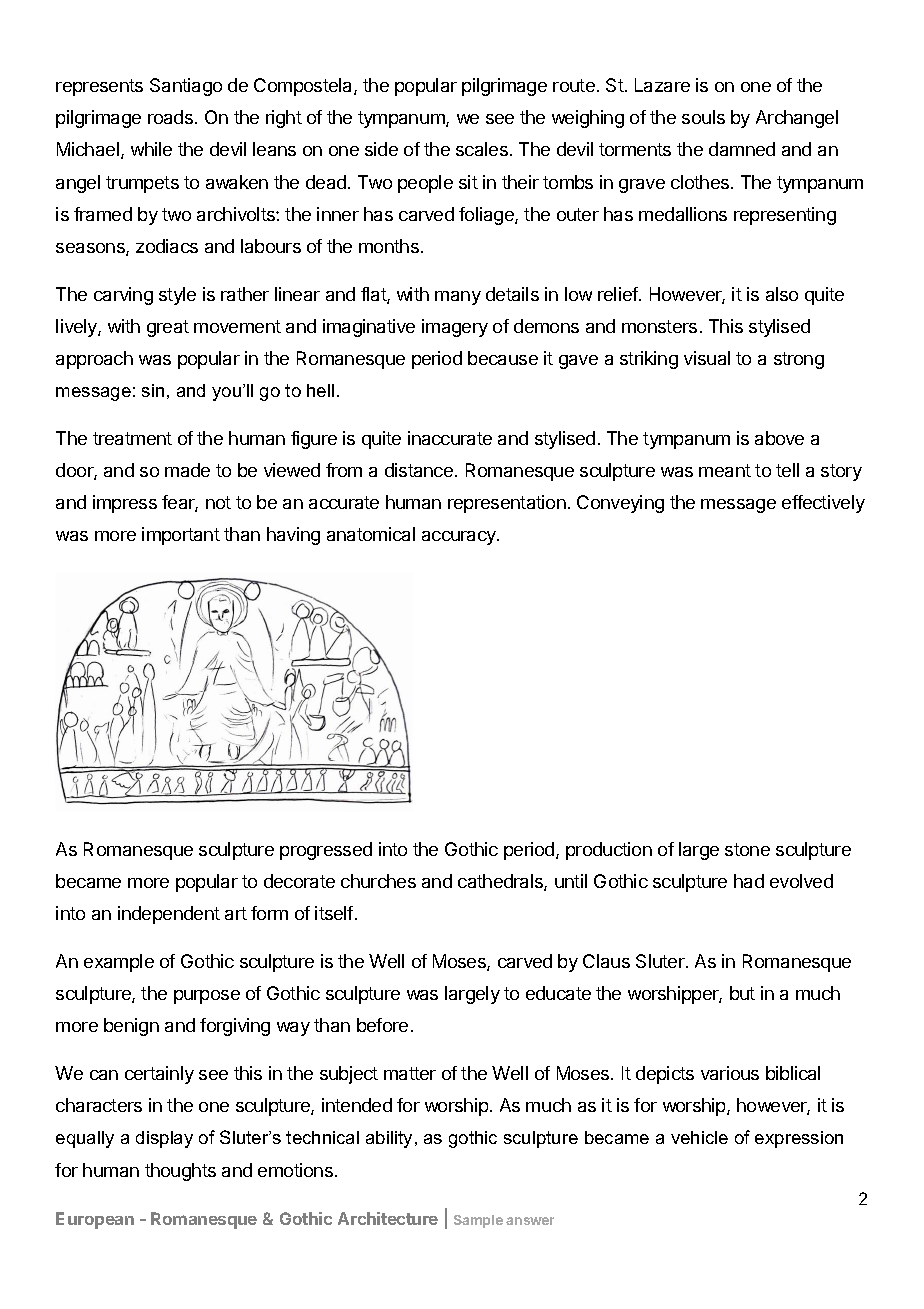 The height and width of the page is (1309, 924). I want to click on scales, so click(482, 149).
